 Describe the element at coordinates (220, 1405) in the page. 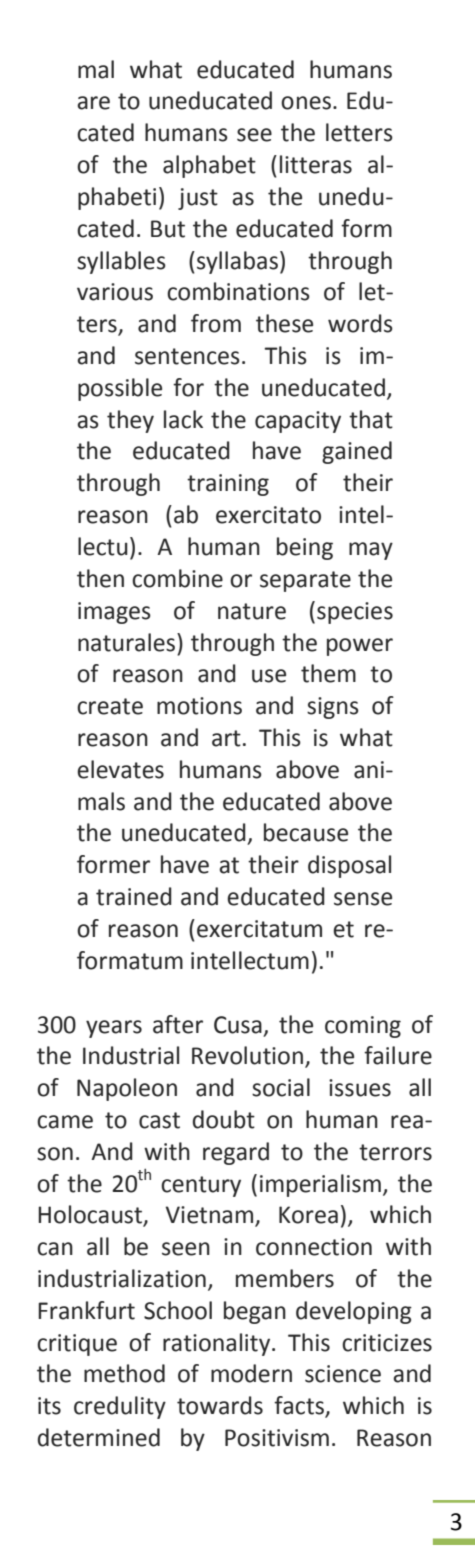

I see `towards` at that location.
